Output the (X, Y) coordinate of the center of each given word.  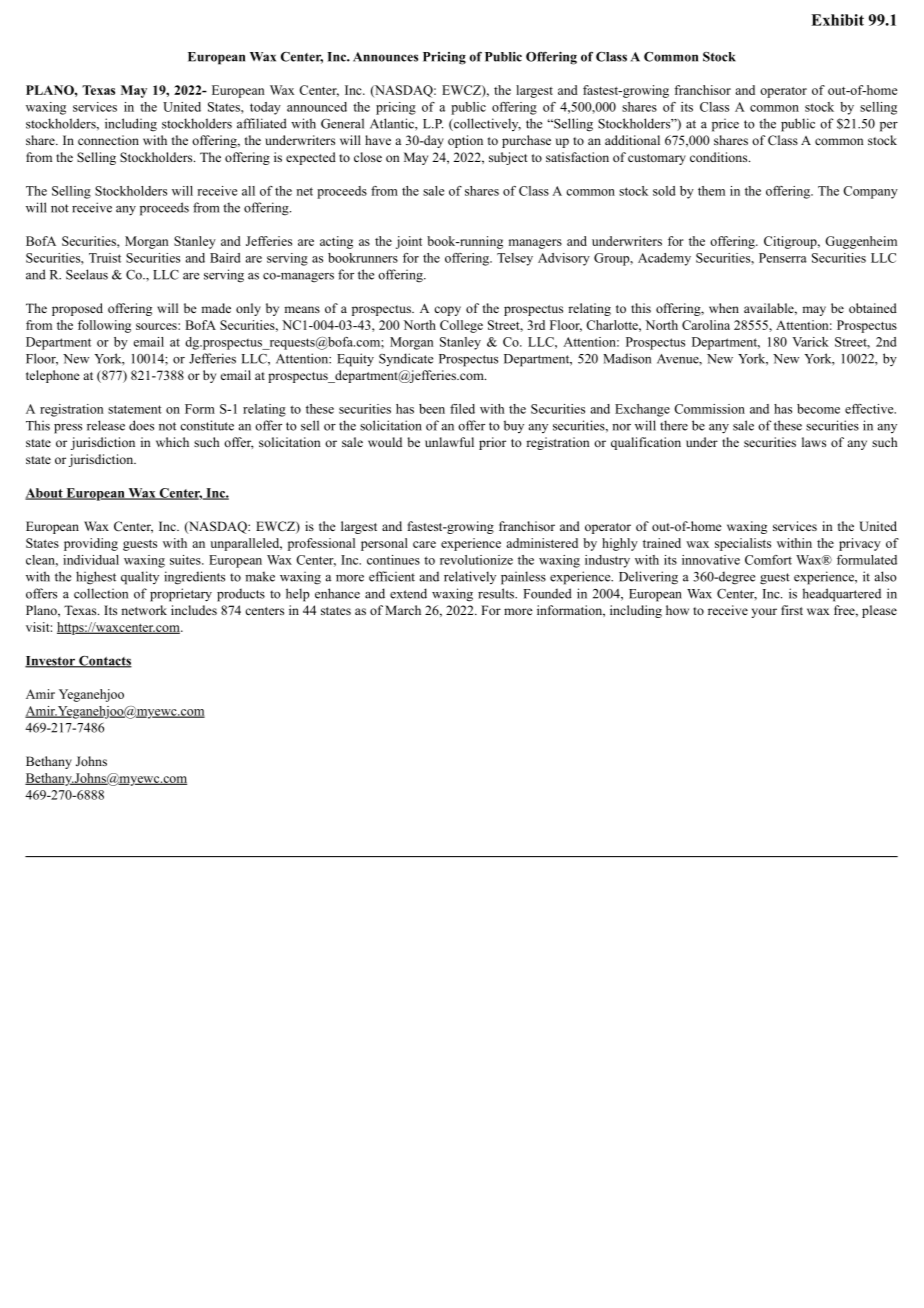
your (764, 613)
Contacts (104, 662)
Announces (385, 57)
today (265, 108)
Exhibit (837, 20)
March (403, 610)
